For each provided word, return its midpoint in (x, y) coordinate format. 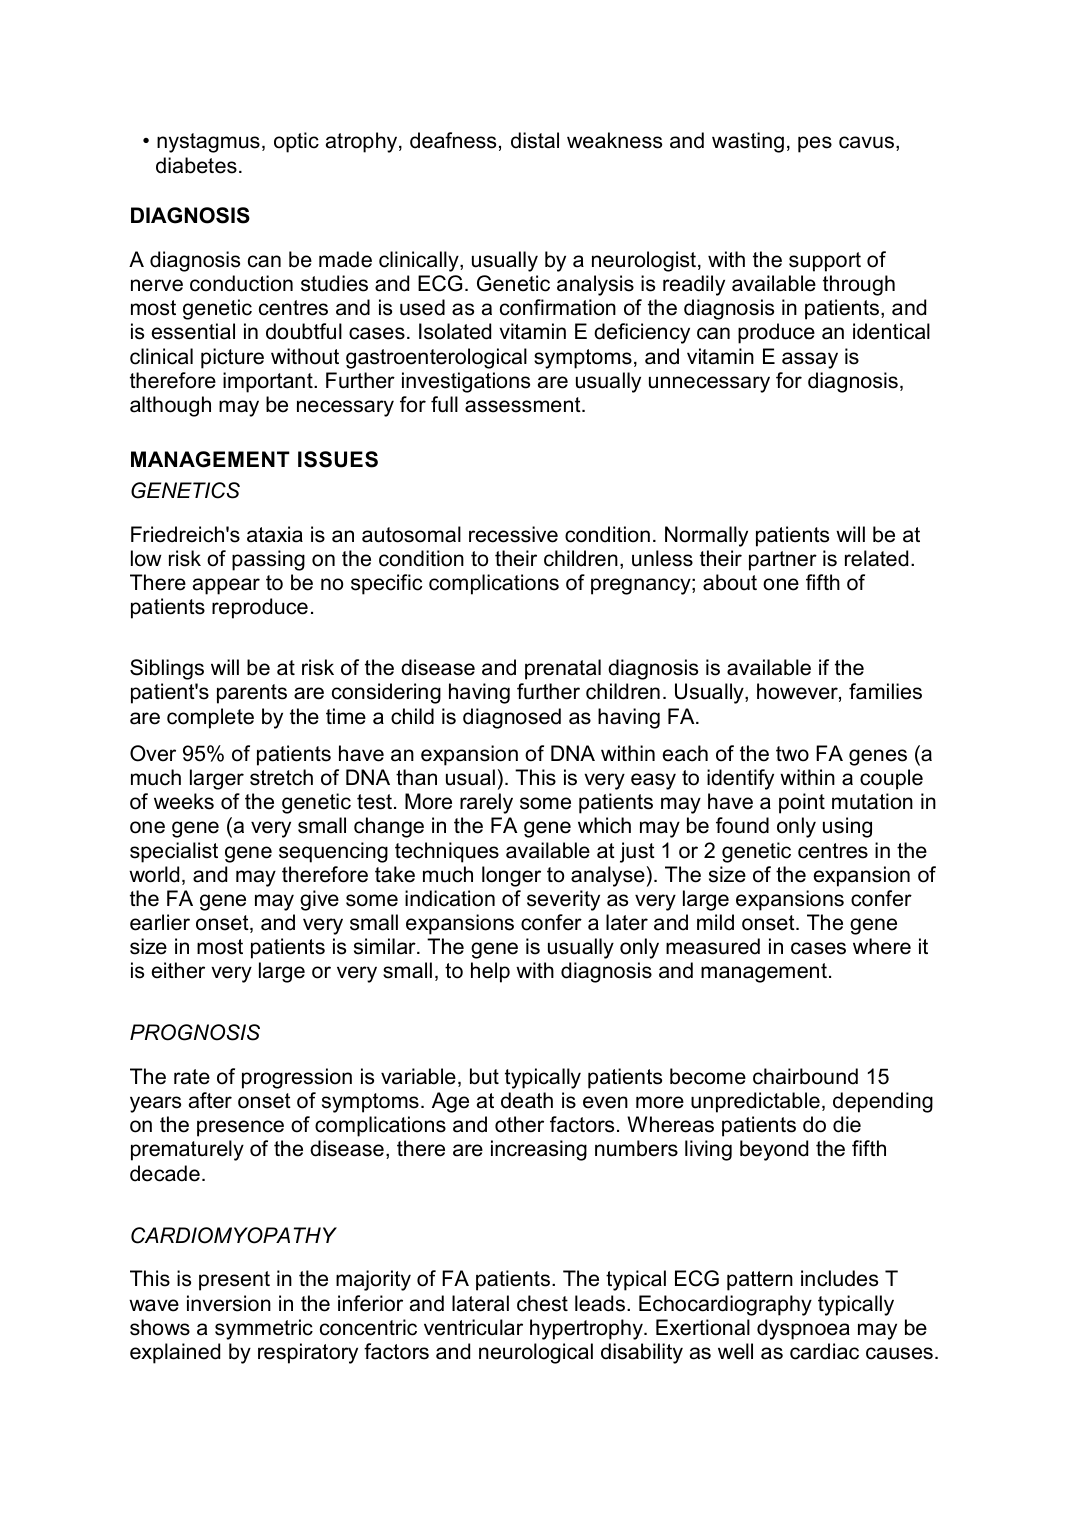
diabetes (196, 165)
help (490, 972)
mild (715, 922)
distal (535, 140)
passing (268, 560)
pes (815, 144)
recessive (513, 534)
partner (783, 561)
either (178, 970)
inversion (229, 1303)
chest (542, 1303)
